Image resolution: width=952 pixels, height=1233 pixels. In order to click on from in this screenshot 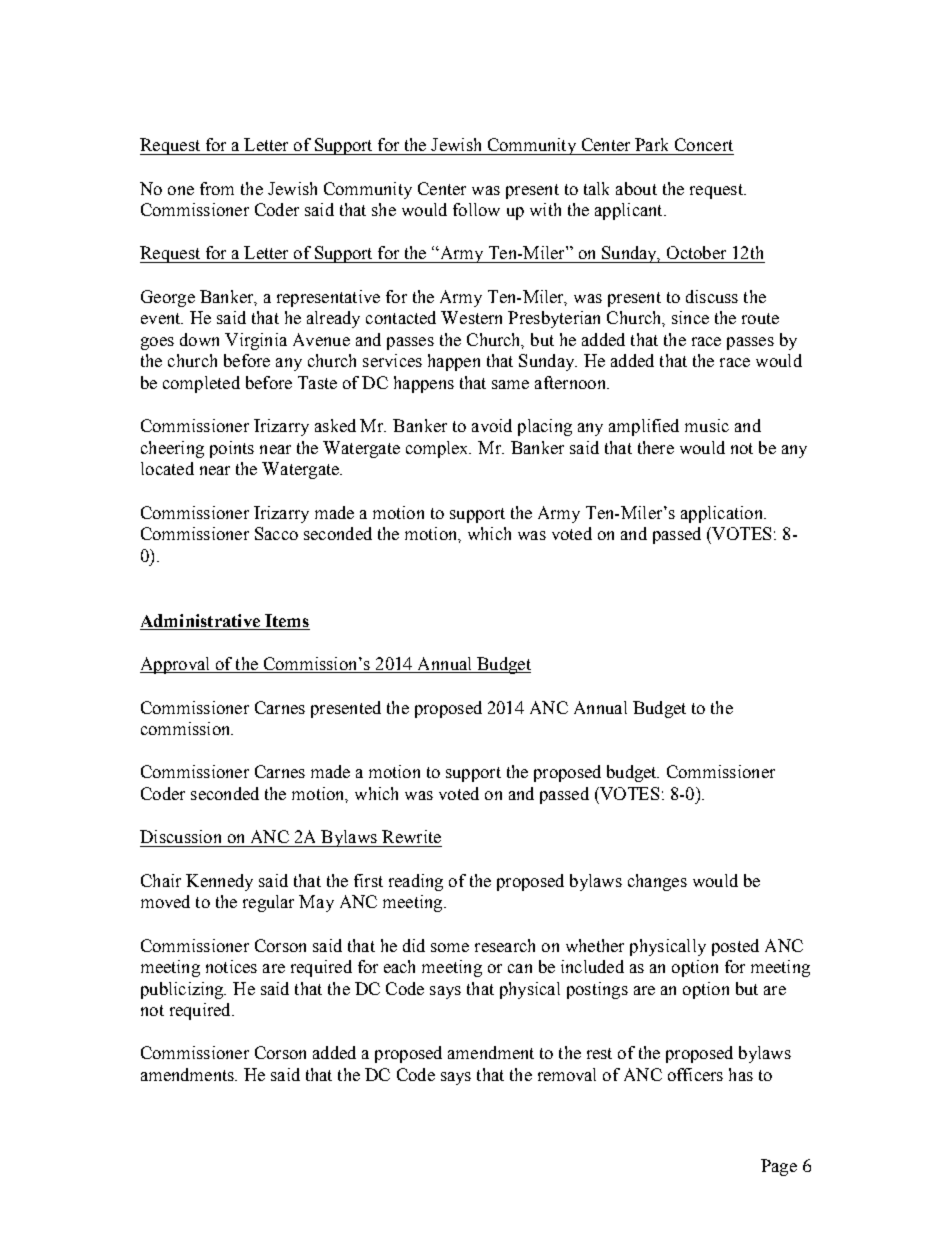, I will do `click(217, 188)`.
